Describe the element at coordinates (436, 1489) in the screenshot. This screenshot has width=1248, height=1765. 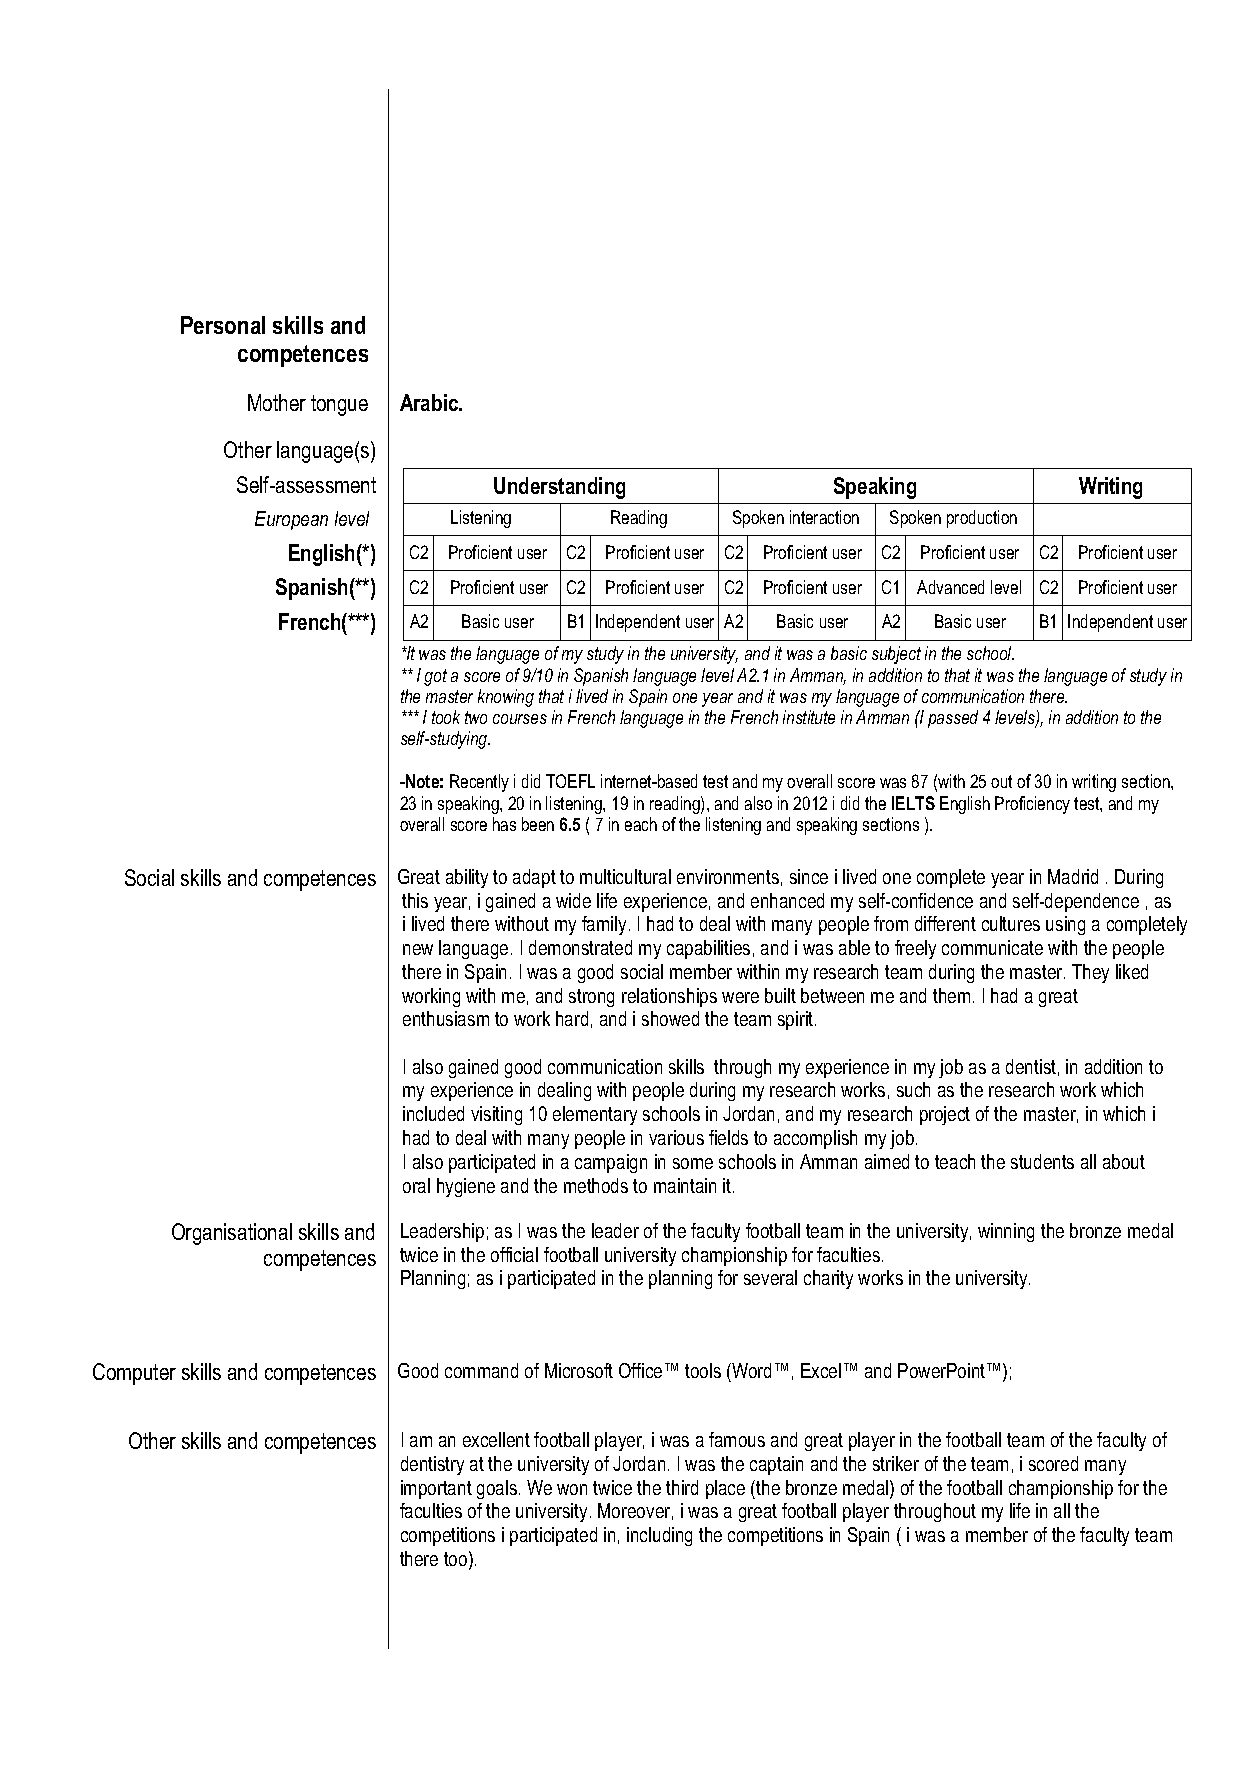
I see `important` at that location.
